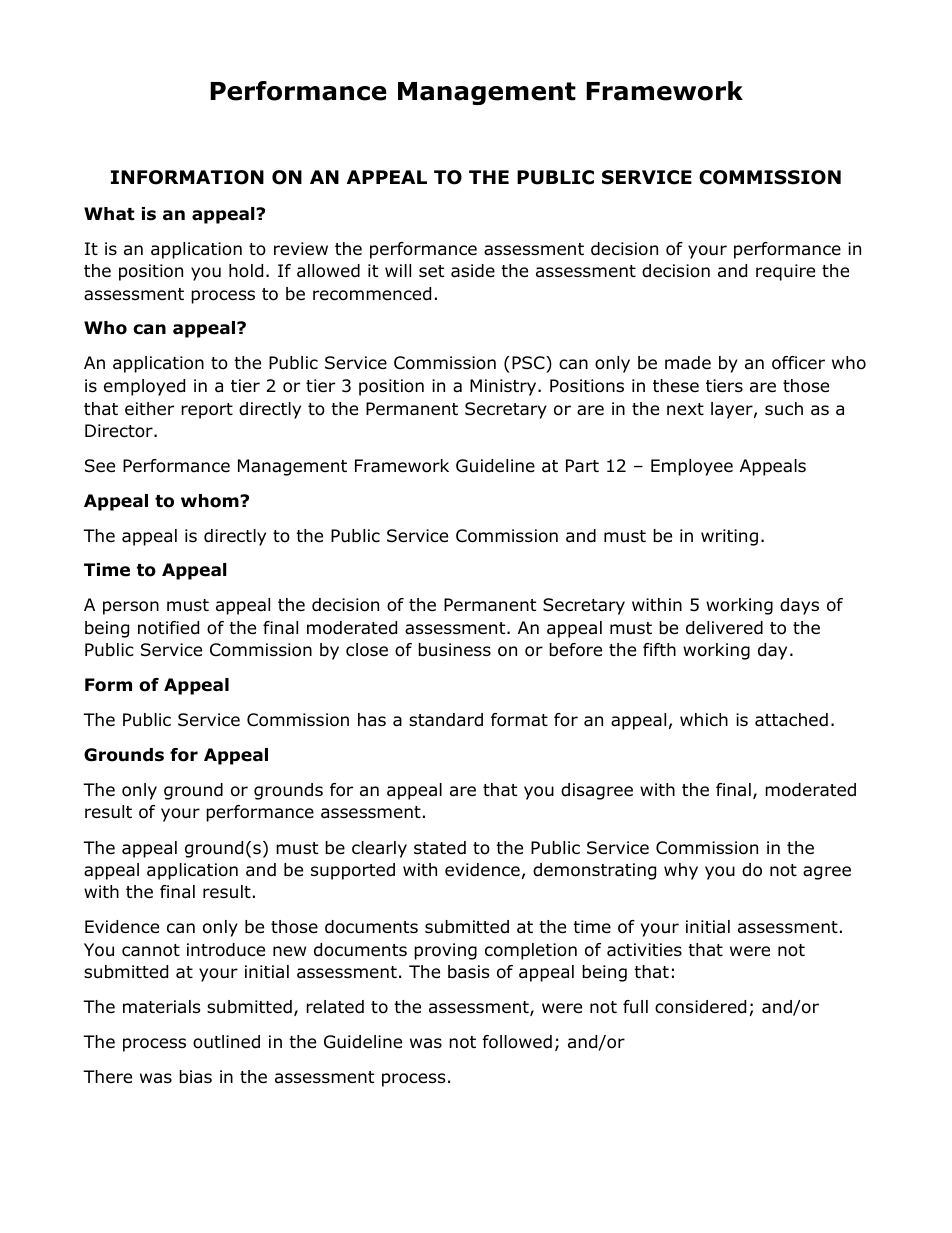  Describe the element at coordinates (700, 1007) in the page. I see `considered` at that location.
